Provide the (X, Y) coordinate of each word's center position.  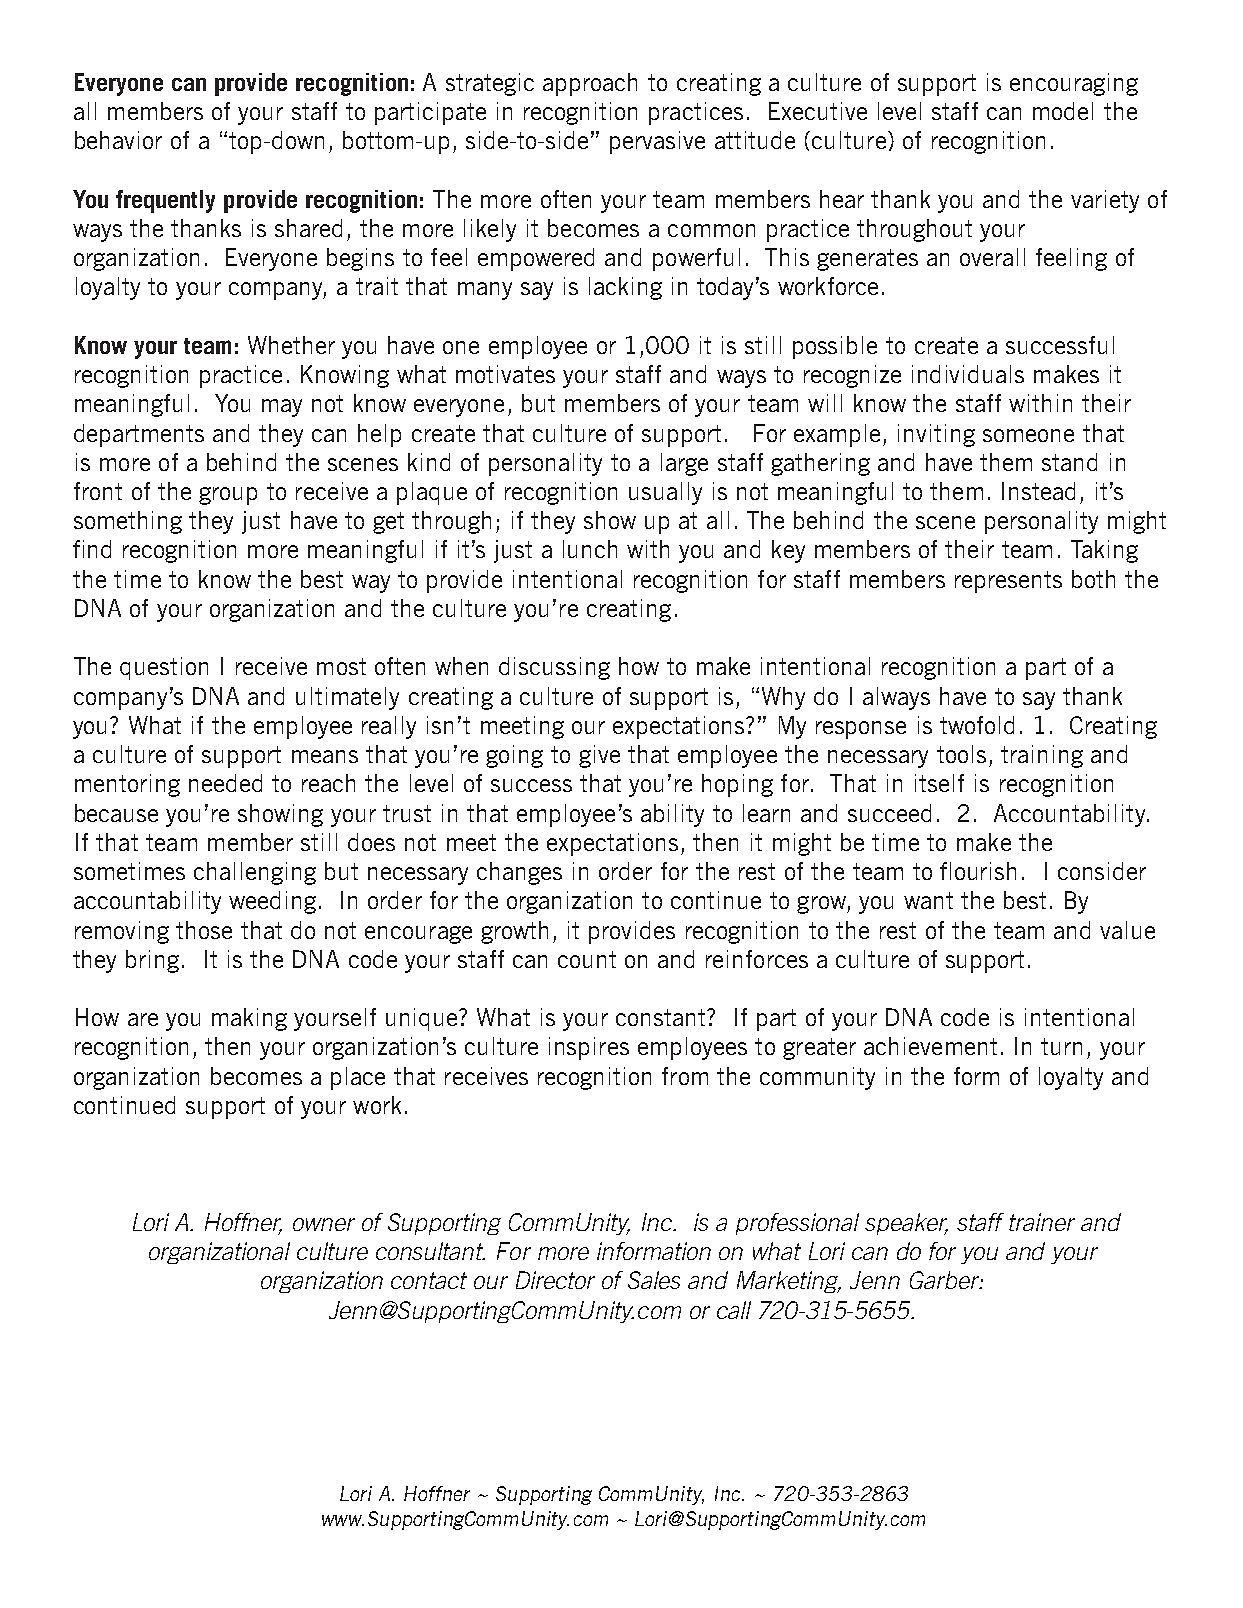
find (92, 549)
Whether (291, 345)
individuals (968, 374)
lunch (590, 549)
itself (939, 783)
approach (590, 84)
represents (1008, 582)
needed (225, 783)
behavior (118, 140)
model (1063, 111)
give (599, 756)
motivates (505, 374)
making (249, 1019)
